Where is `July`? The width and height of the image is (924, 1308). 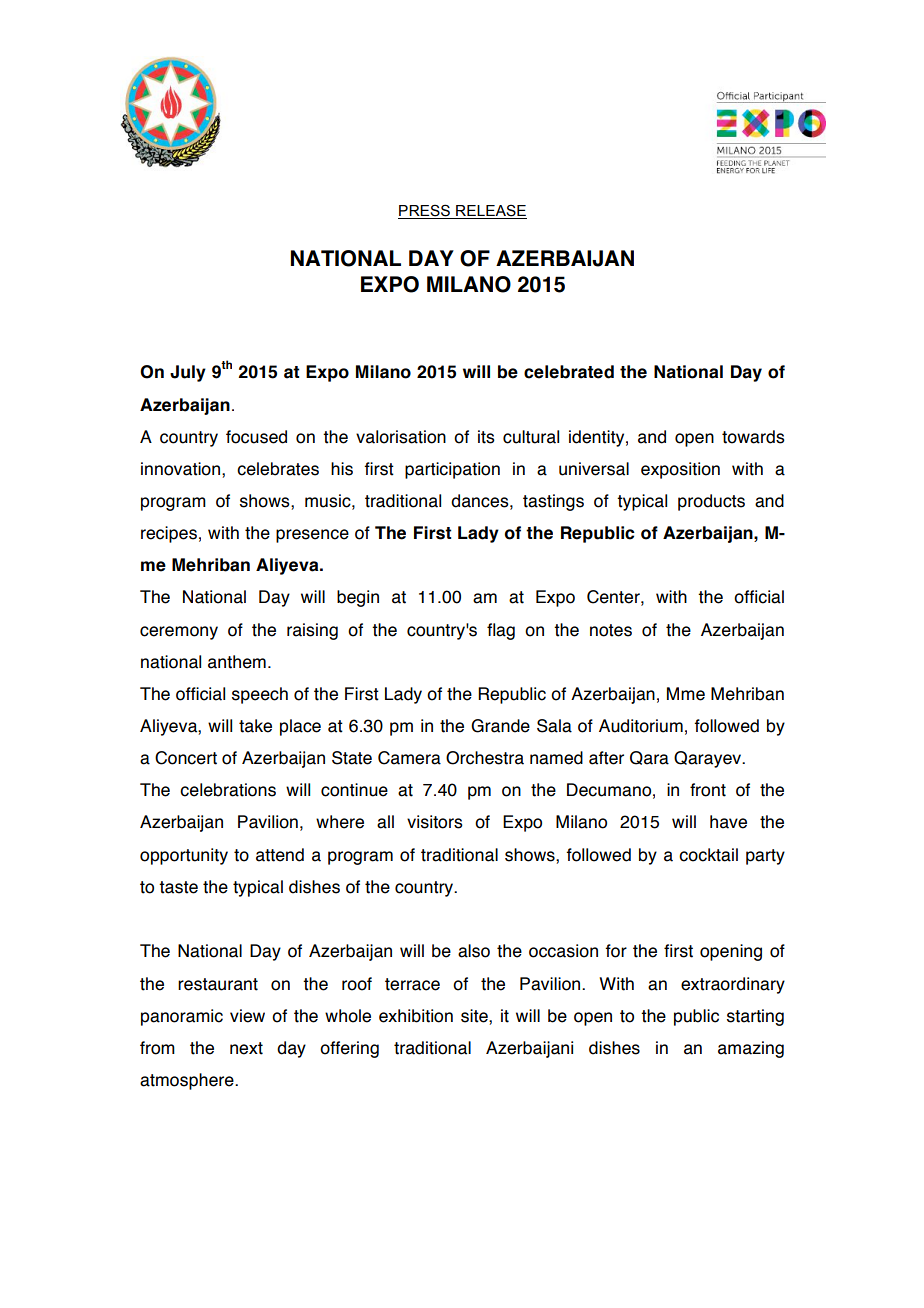 July is located at coordinates (188, 373).
